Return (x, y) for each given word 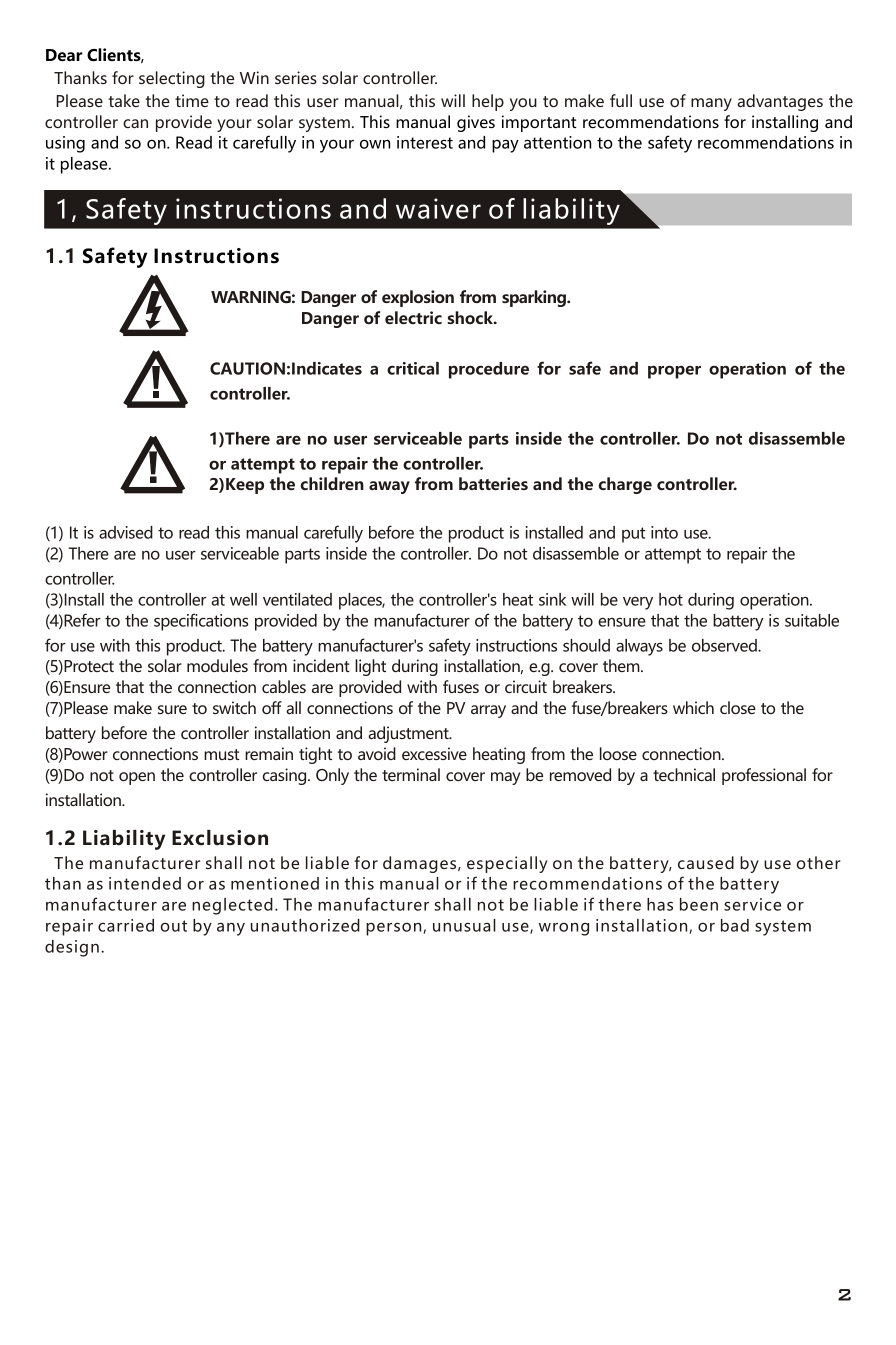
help (488, 102)
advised (126, 532)
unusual (464, 925)
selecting (172, 79)
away (389, 487)
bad (735, 925)
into (664, 532)
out (174, 926)
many (711, 104)
